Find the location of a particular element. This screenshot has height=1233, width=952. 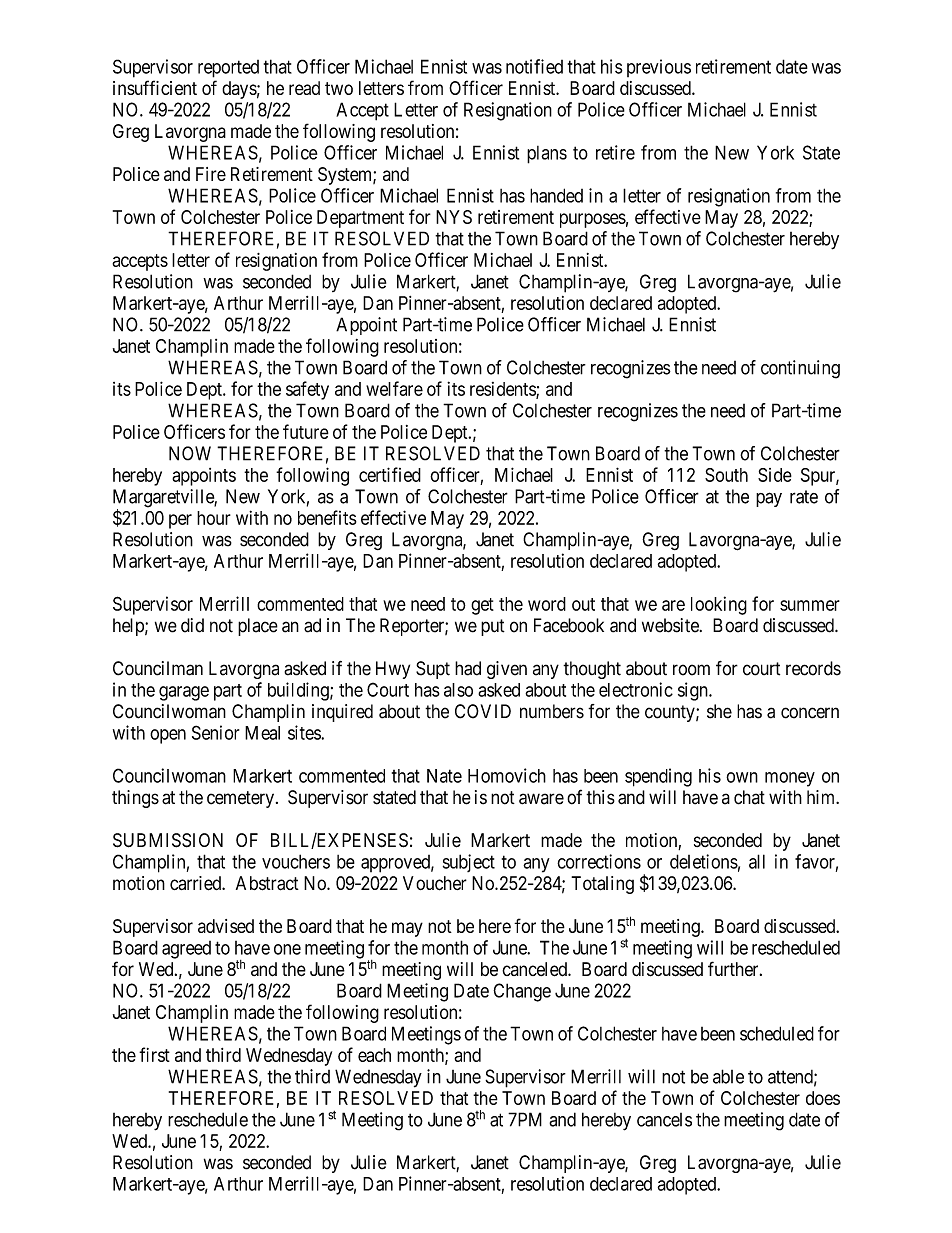

reported is located at coordinates (228, 69).
